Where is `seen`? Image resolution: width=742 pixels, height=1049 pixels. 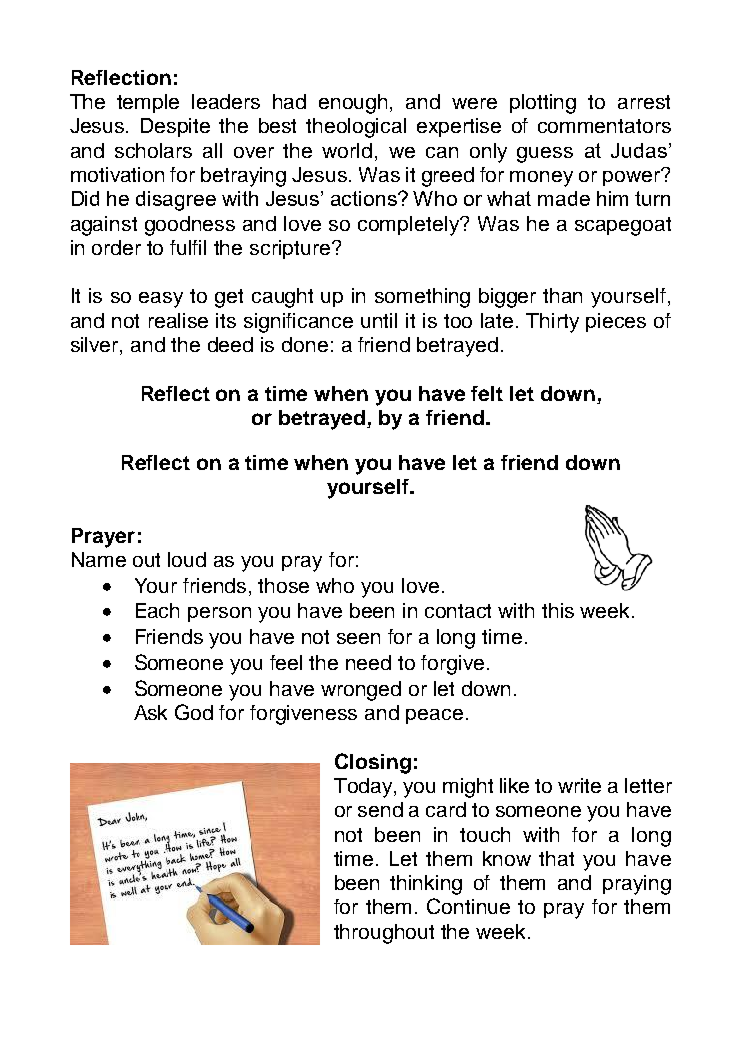
seen is located at coordinates (358, 638).
